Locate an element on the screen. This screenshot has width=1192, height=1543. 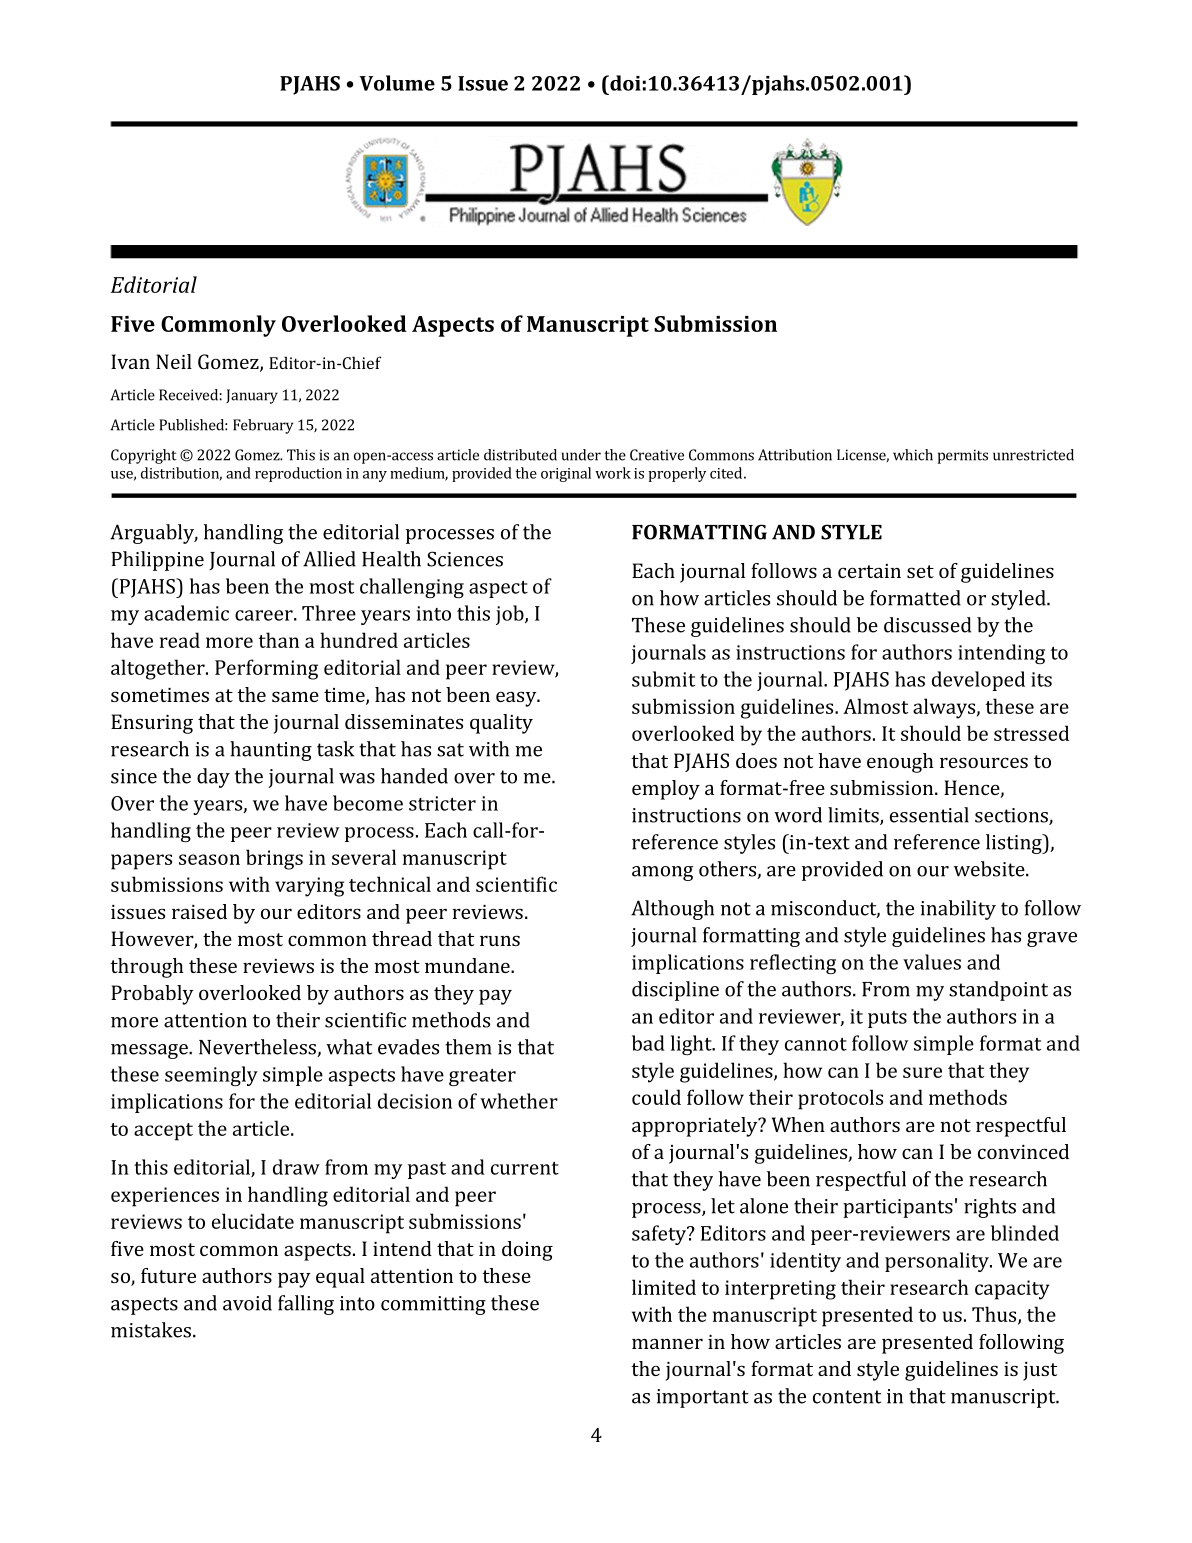
sure is located at coordinates (922, 1072).
